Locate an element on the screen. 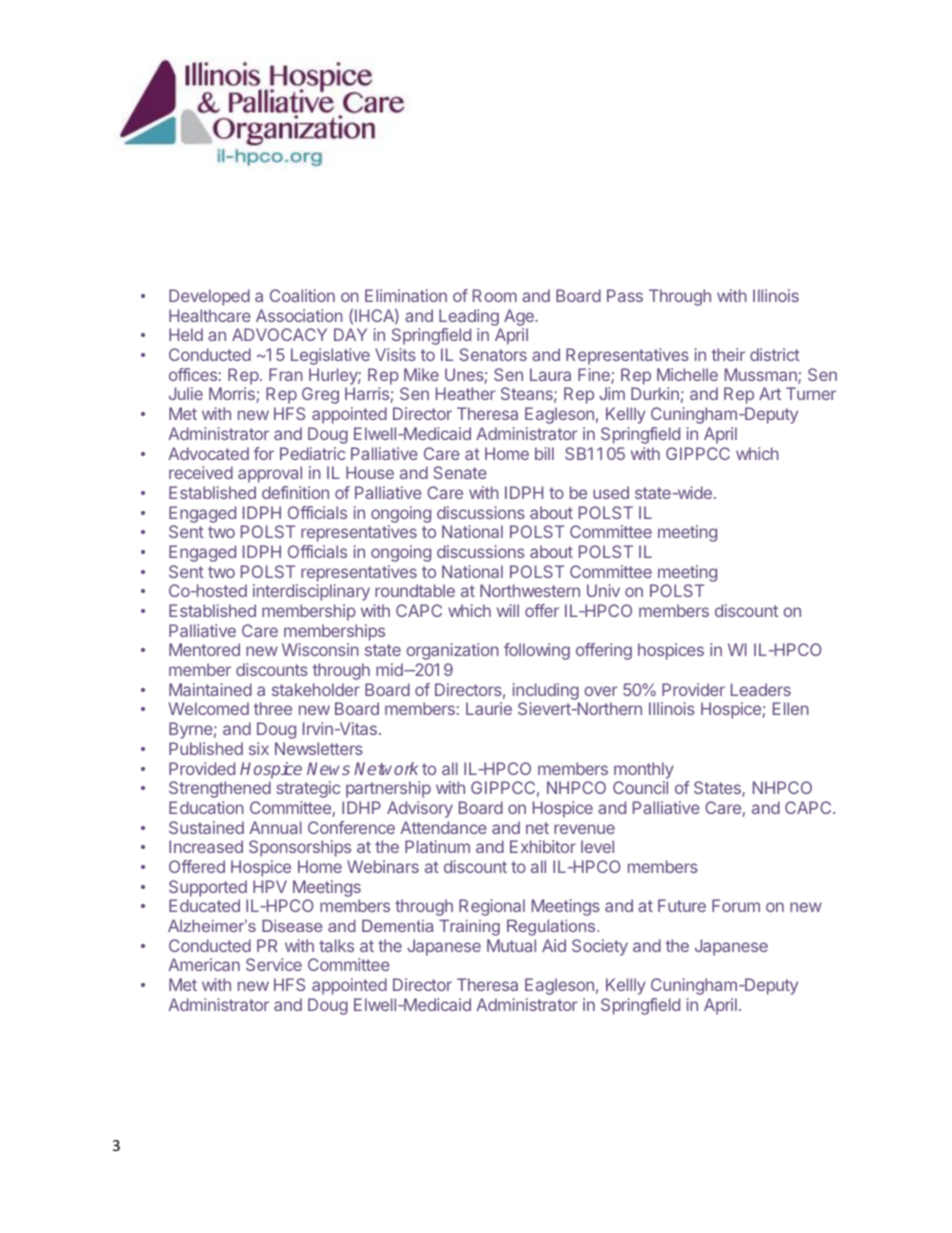  Service is located at coordinates (274, 964).
